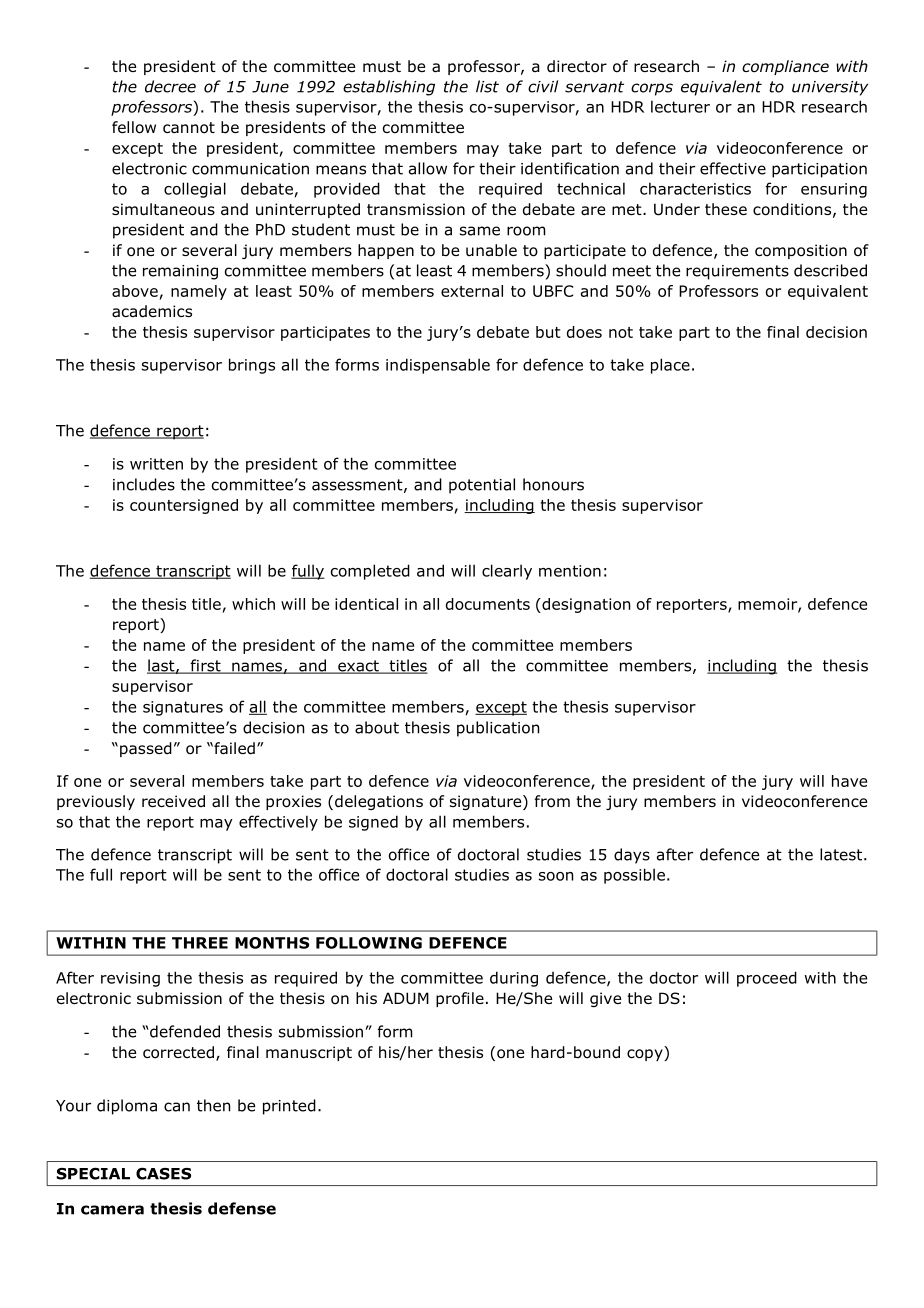 The width and height of the screenshot is (924, 1308). What do you see at coordinates (205, 666) in the screenshot?
I see `first` at bounding box center [205, 666].
